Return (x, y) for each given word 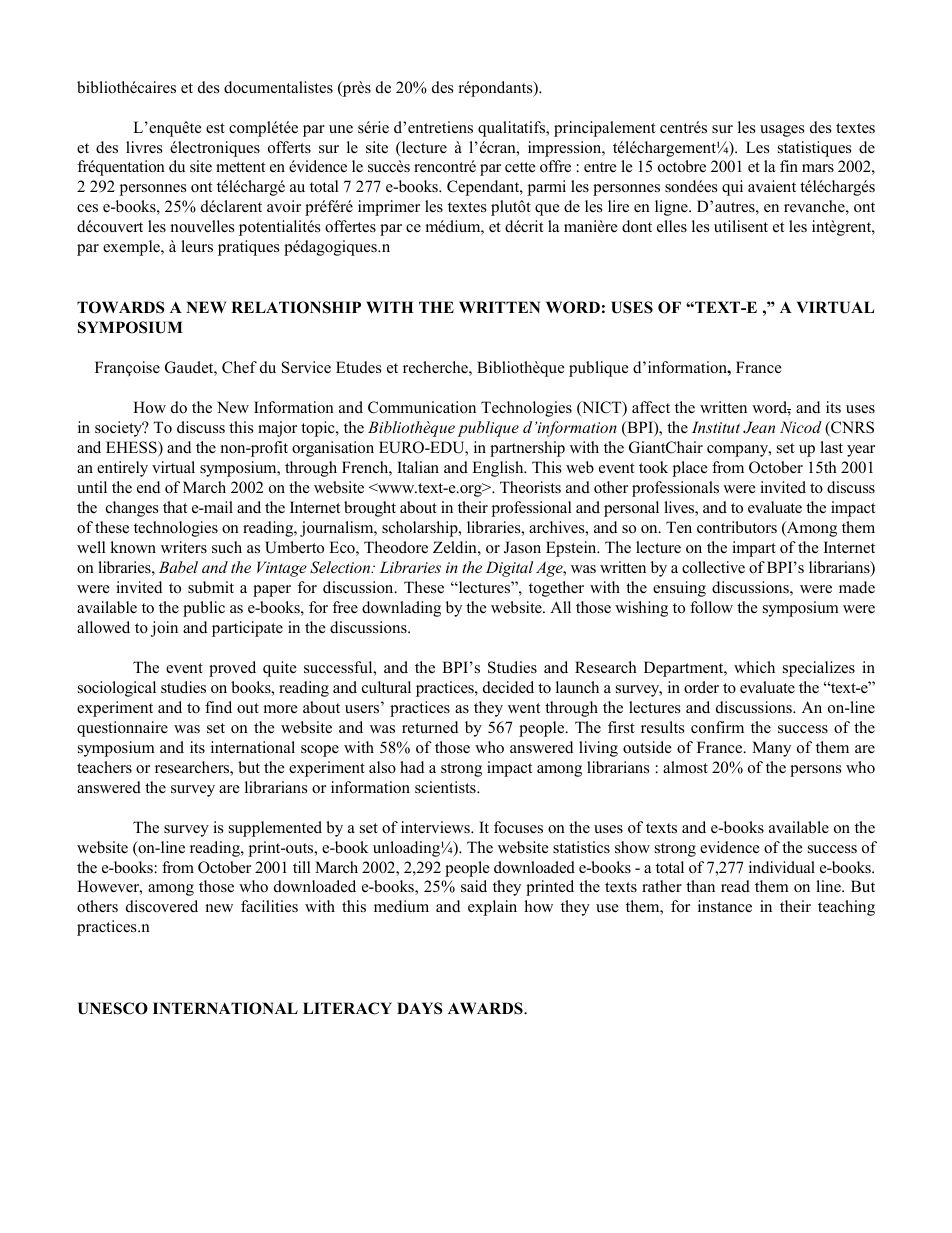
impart (754, 549)
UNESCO (113, 1008)
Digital (509, 569)
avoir (284, 206)
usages (782, 131)
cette (520, 167)
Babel (178, 567)
